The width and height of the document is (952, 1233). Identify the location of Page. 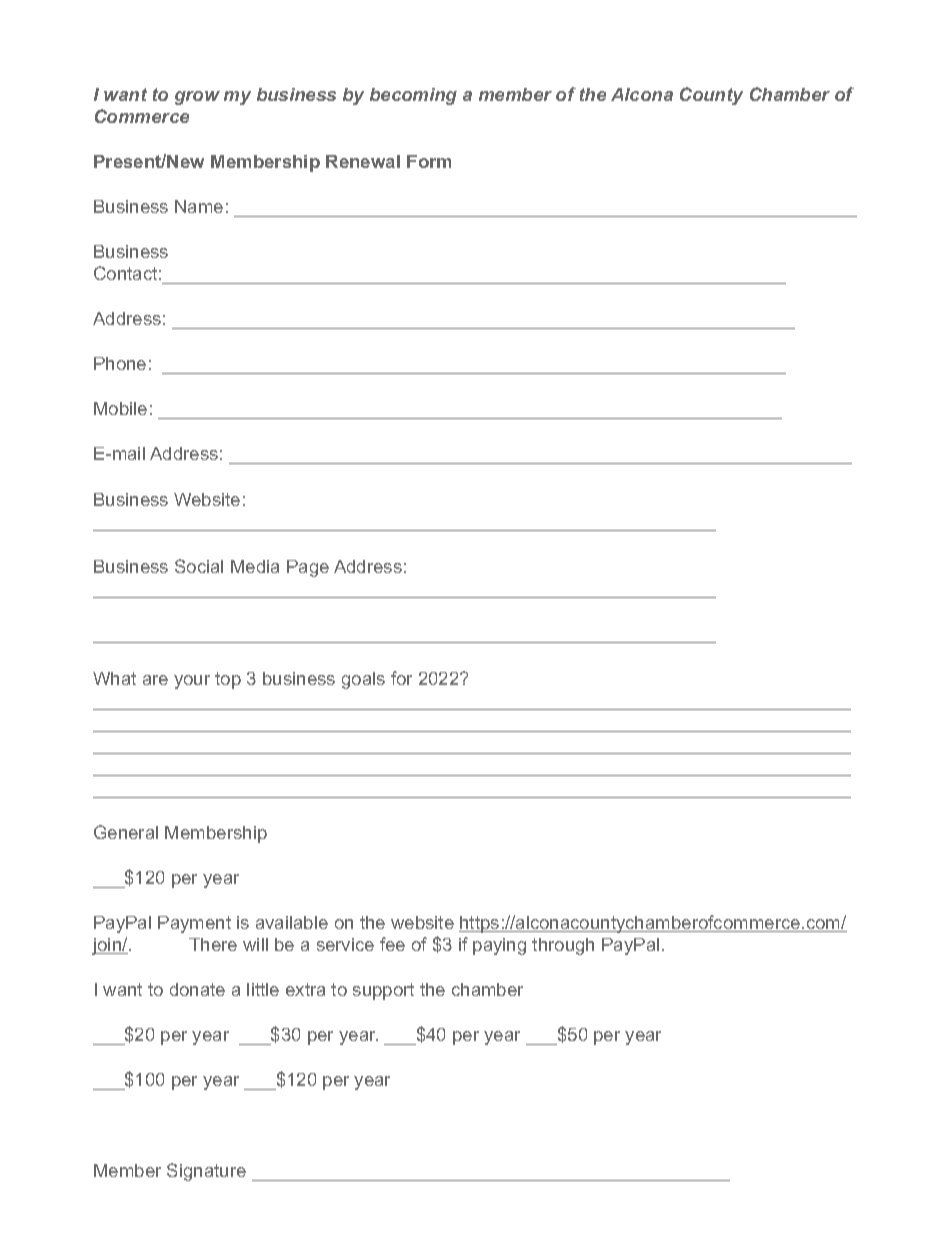
(308, 568).
